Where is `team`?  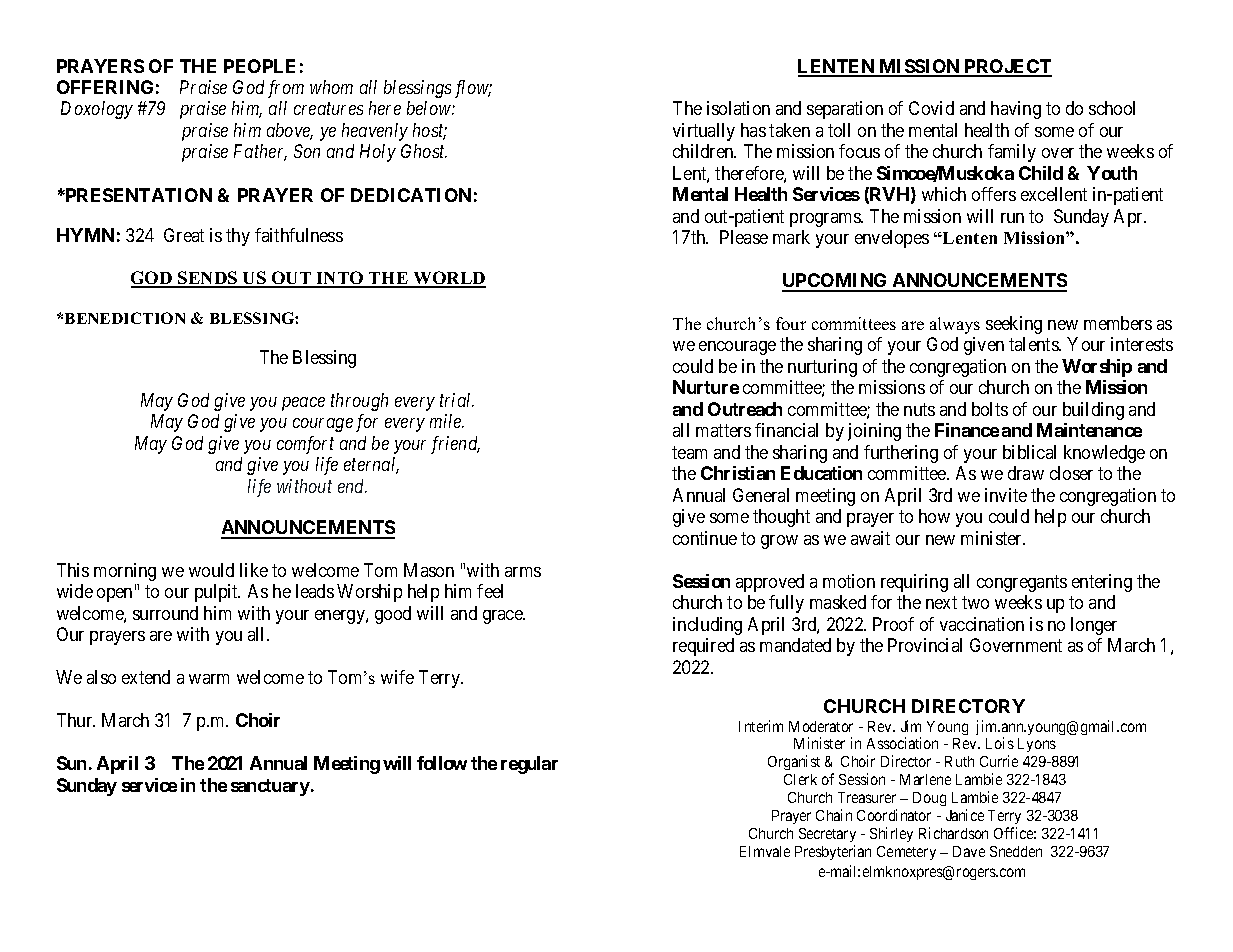
team is located at coordinates (689, 452).
